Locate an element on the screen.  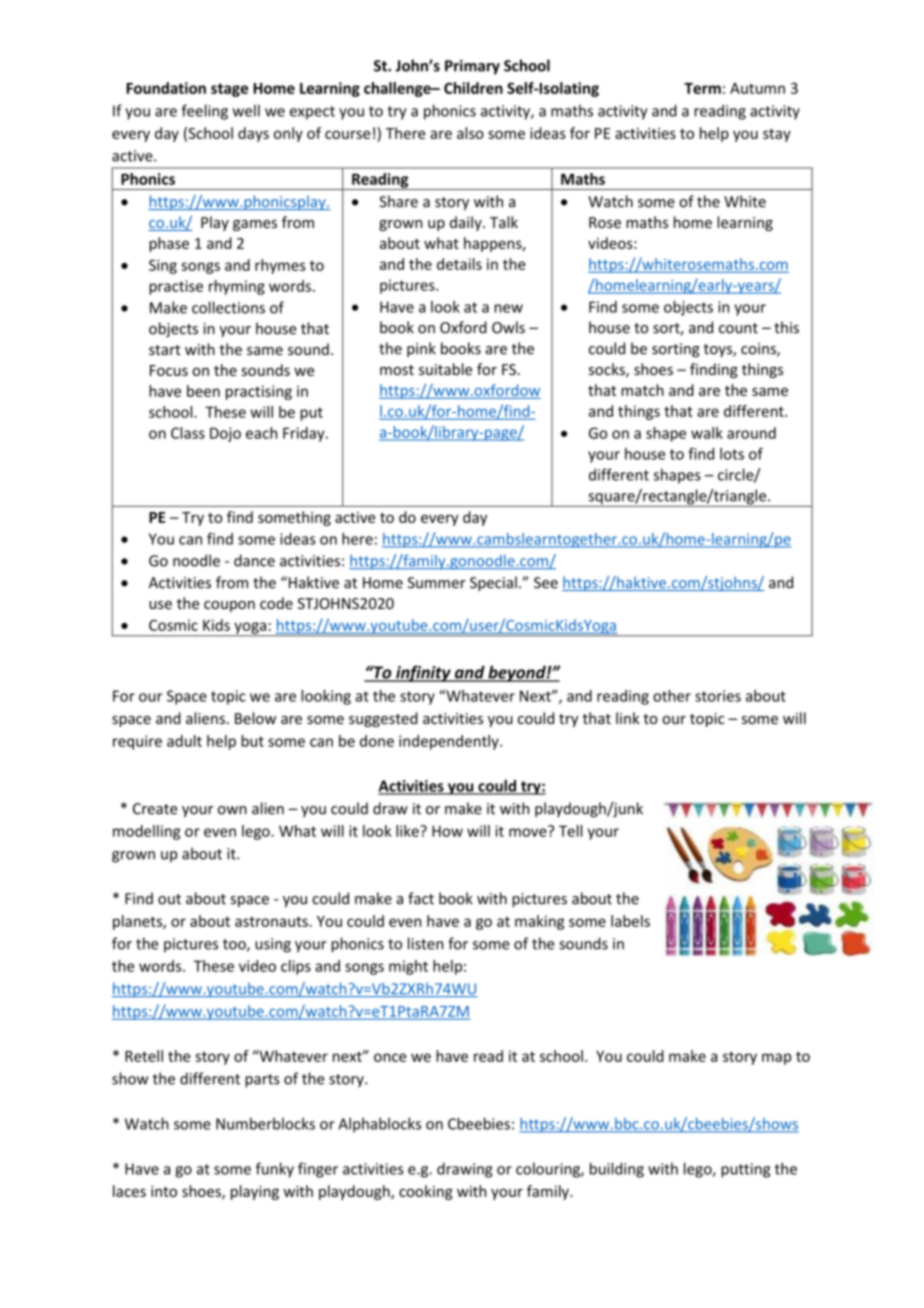
suitable is located at coordinates (445, 369).
